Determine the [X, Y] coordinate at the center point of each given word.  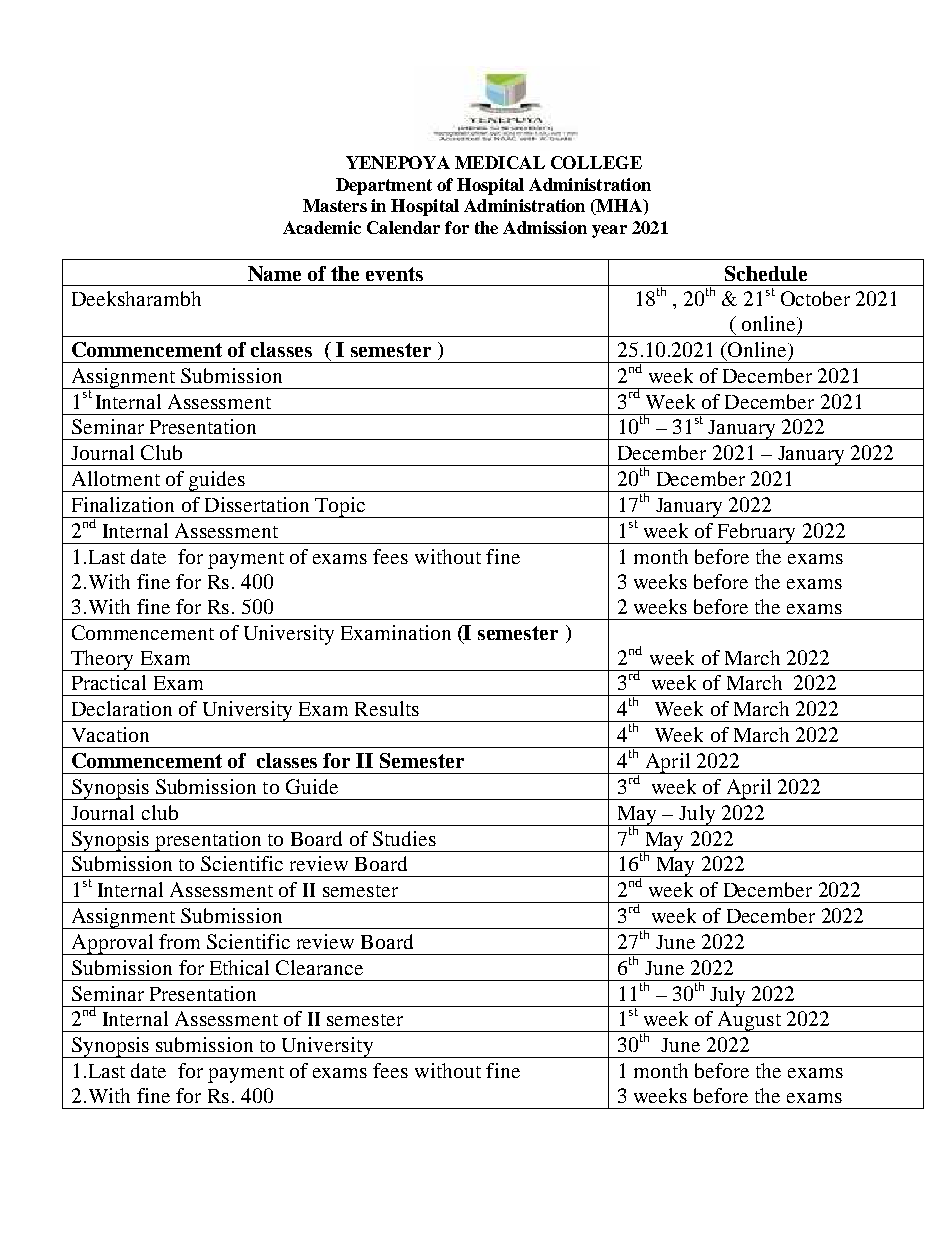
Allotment [116, 478]
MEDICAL [500, 162]
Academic [322, 227]
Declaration [122, 708]
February [757, 533]
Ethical [239, 967]
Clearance [319, 967]
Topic [340, 507]
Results [387, 708]
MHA [620, 207]
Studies [404, 838]
